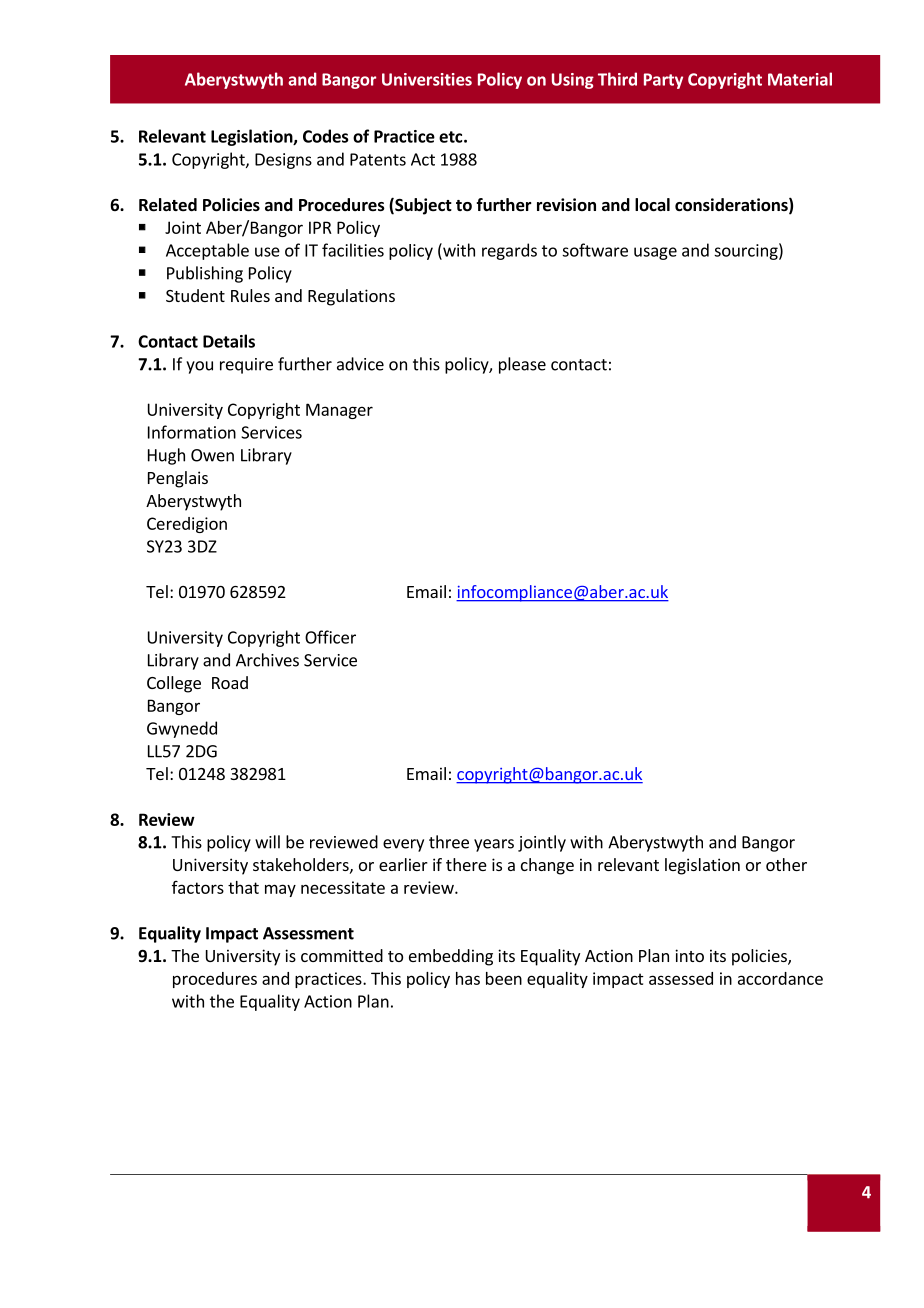 The image size is (924, 1308). I want to click on Universities, so click(427, 79).
